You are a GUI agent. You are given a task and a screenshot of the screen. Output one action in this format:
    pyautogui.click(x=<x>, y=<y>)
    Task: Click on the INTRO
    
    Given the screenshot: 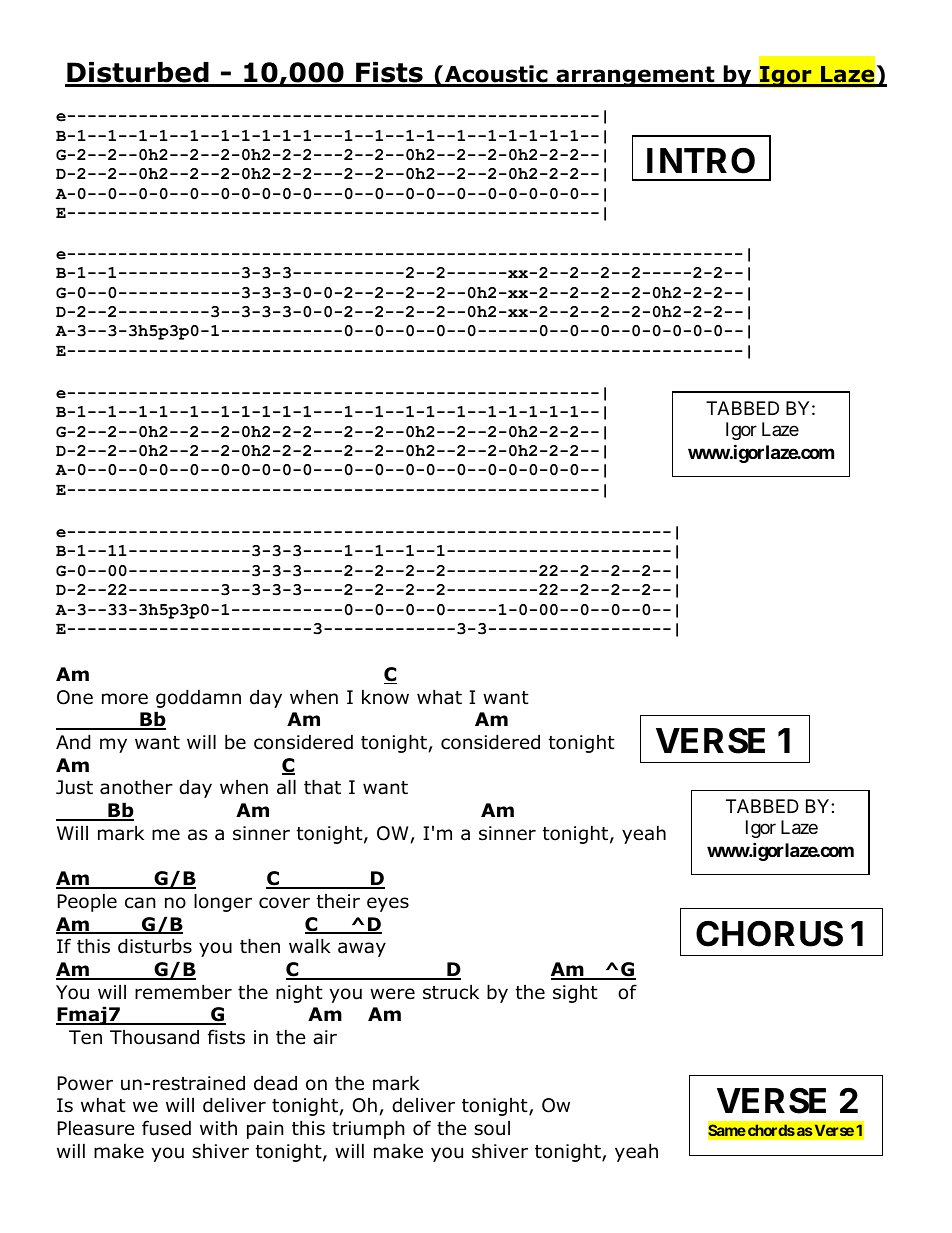 What is the action you would take?
    pyautogui.click(x=701, y=161)
